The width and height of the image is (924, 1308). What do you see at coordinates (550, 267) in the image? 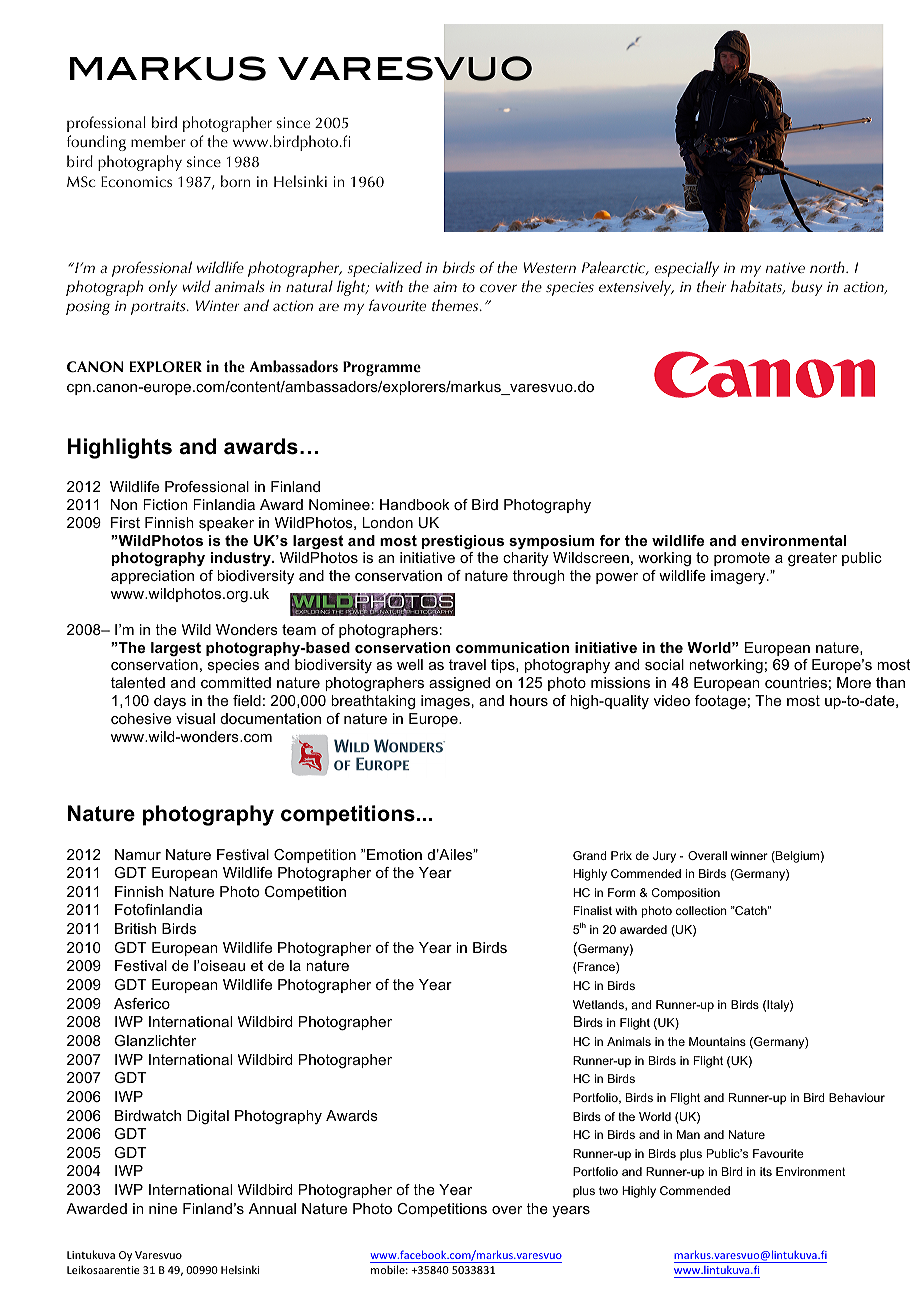
I see `Western` at bounding box center [550, 267].
